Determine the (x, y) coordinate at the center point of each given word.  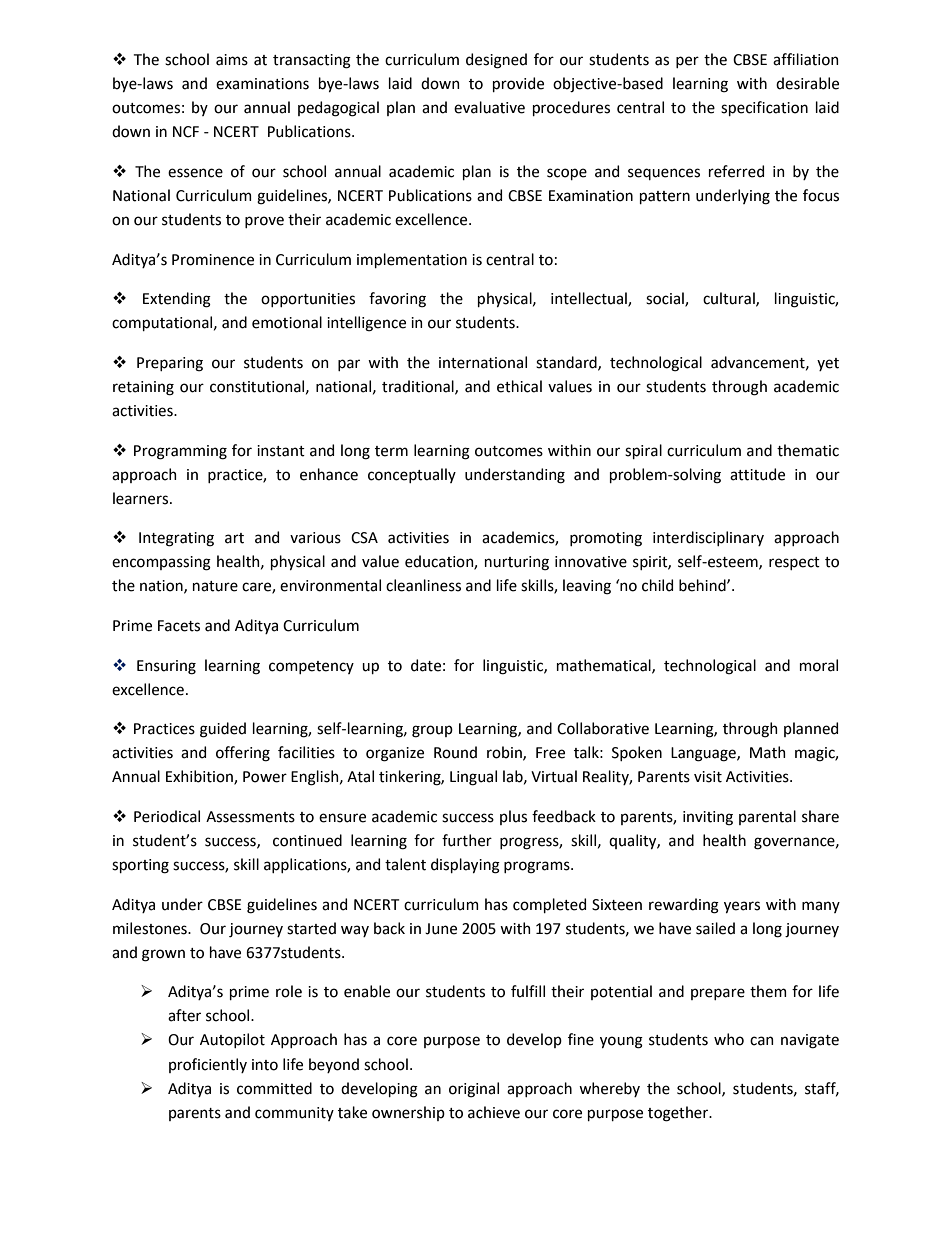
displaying (465, 866)
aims (232, 60)
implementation (412, 260)
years (742, 907)
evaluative (489, 107)
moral (819, 665)
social (666, 299)
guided (223, 730)
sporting (140, 866)
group (432, 731)
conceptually (412, 475)
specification (764, 108)
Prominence (213, 260)
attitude (757, 474)
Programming (180, 452)
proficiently (208, 1065)
